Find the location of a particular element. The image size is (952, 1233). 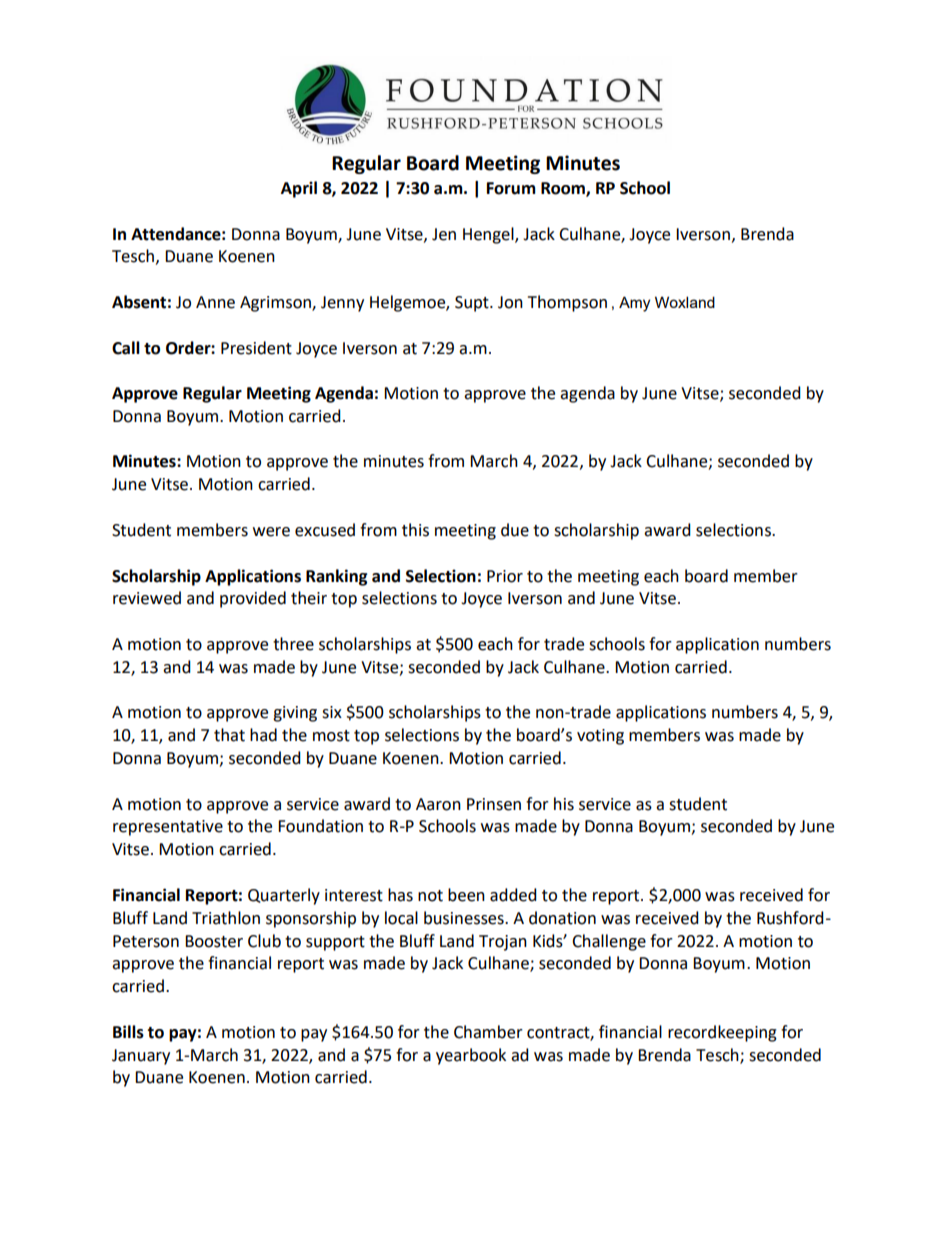

yearbook is located at coordinates (471, 1056).
